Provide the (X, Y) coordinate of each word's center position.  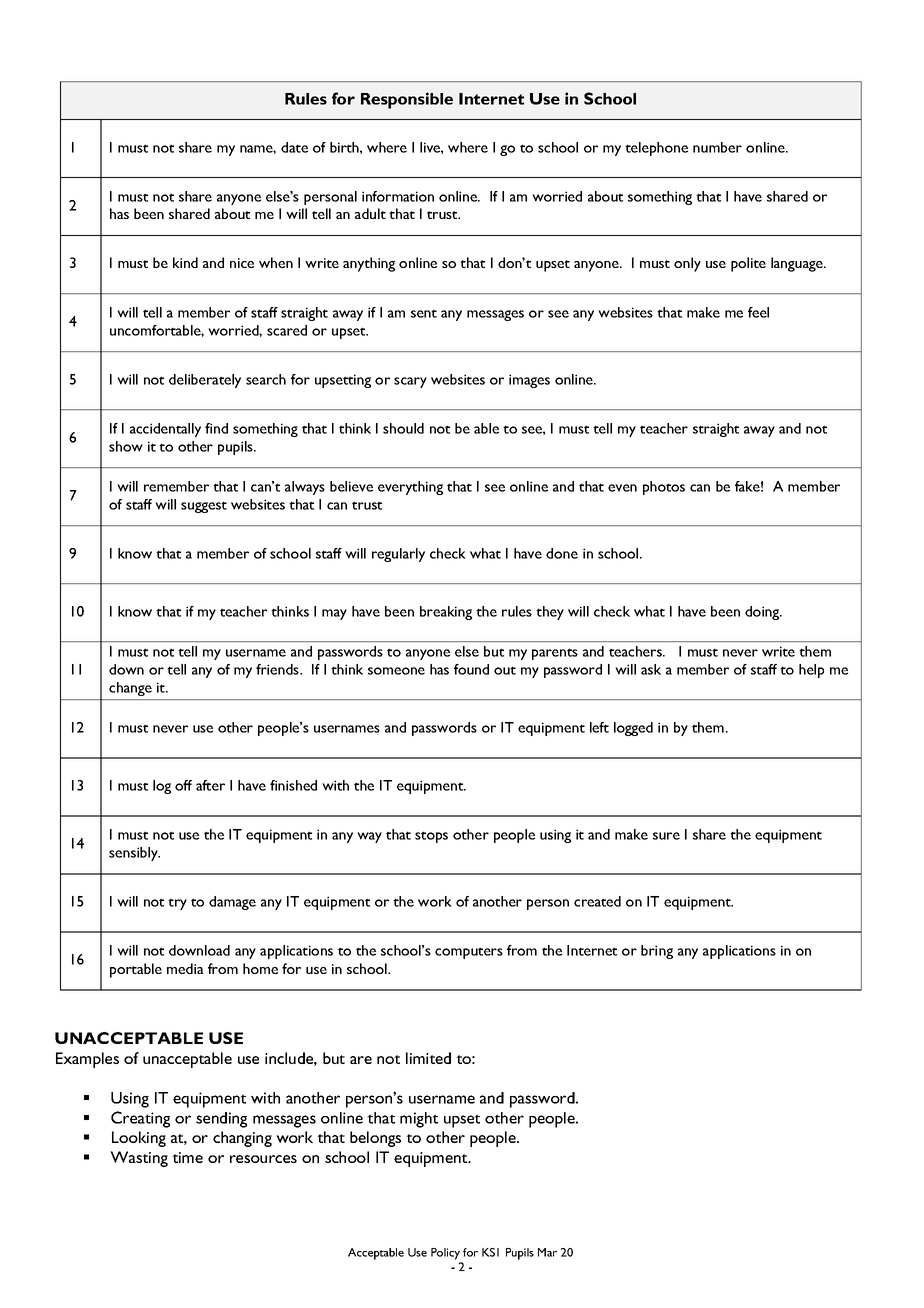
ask (651, 669)
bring (657, 952)
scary (410, 382)
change (130, 689)
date (294, 147)
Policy (445, 1254)
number (717, 147)
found (471, 669)
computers (469, 953)
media (185, 968)
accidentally (165, 430)
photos (664, 488)
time (187, 1157)
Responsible (407, 100)
